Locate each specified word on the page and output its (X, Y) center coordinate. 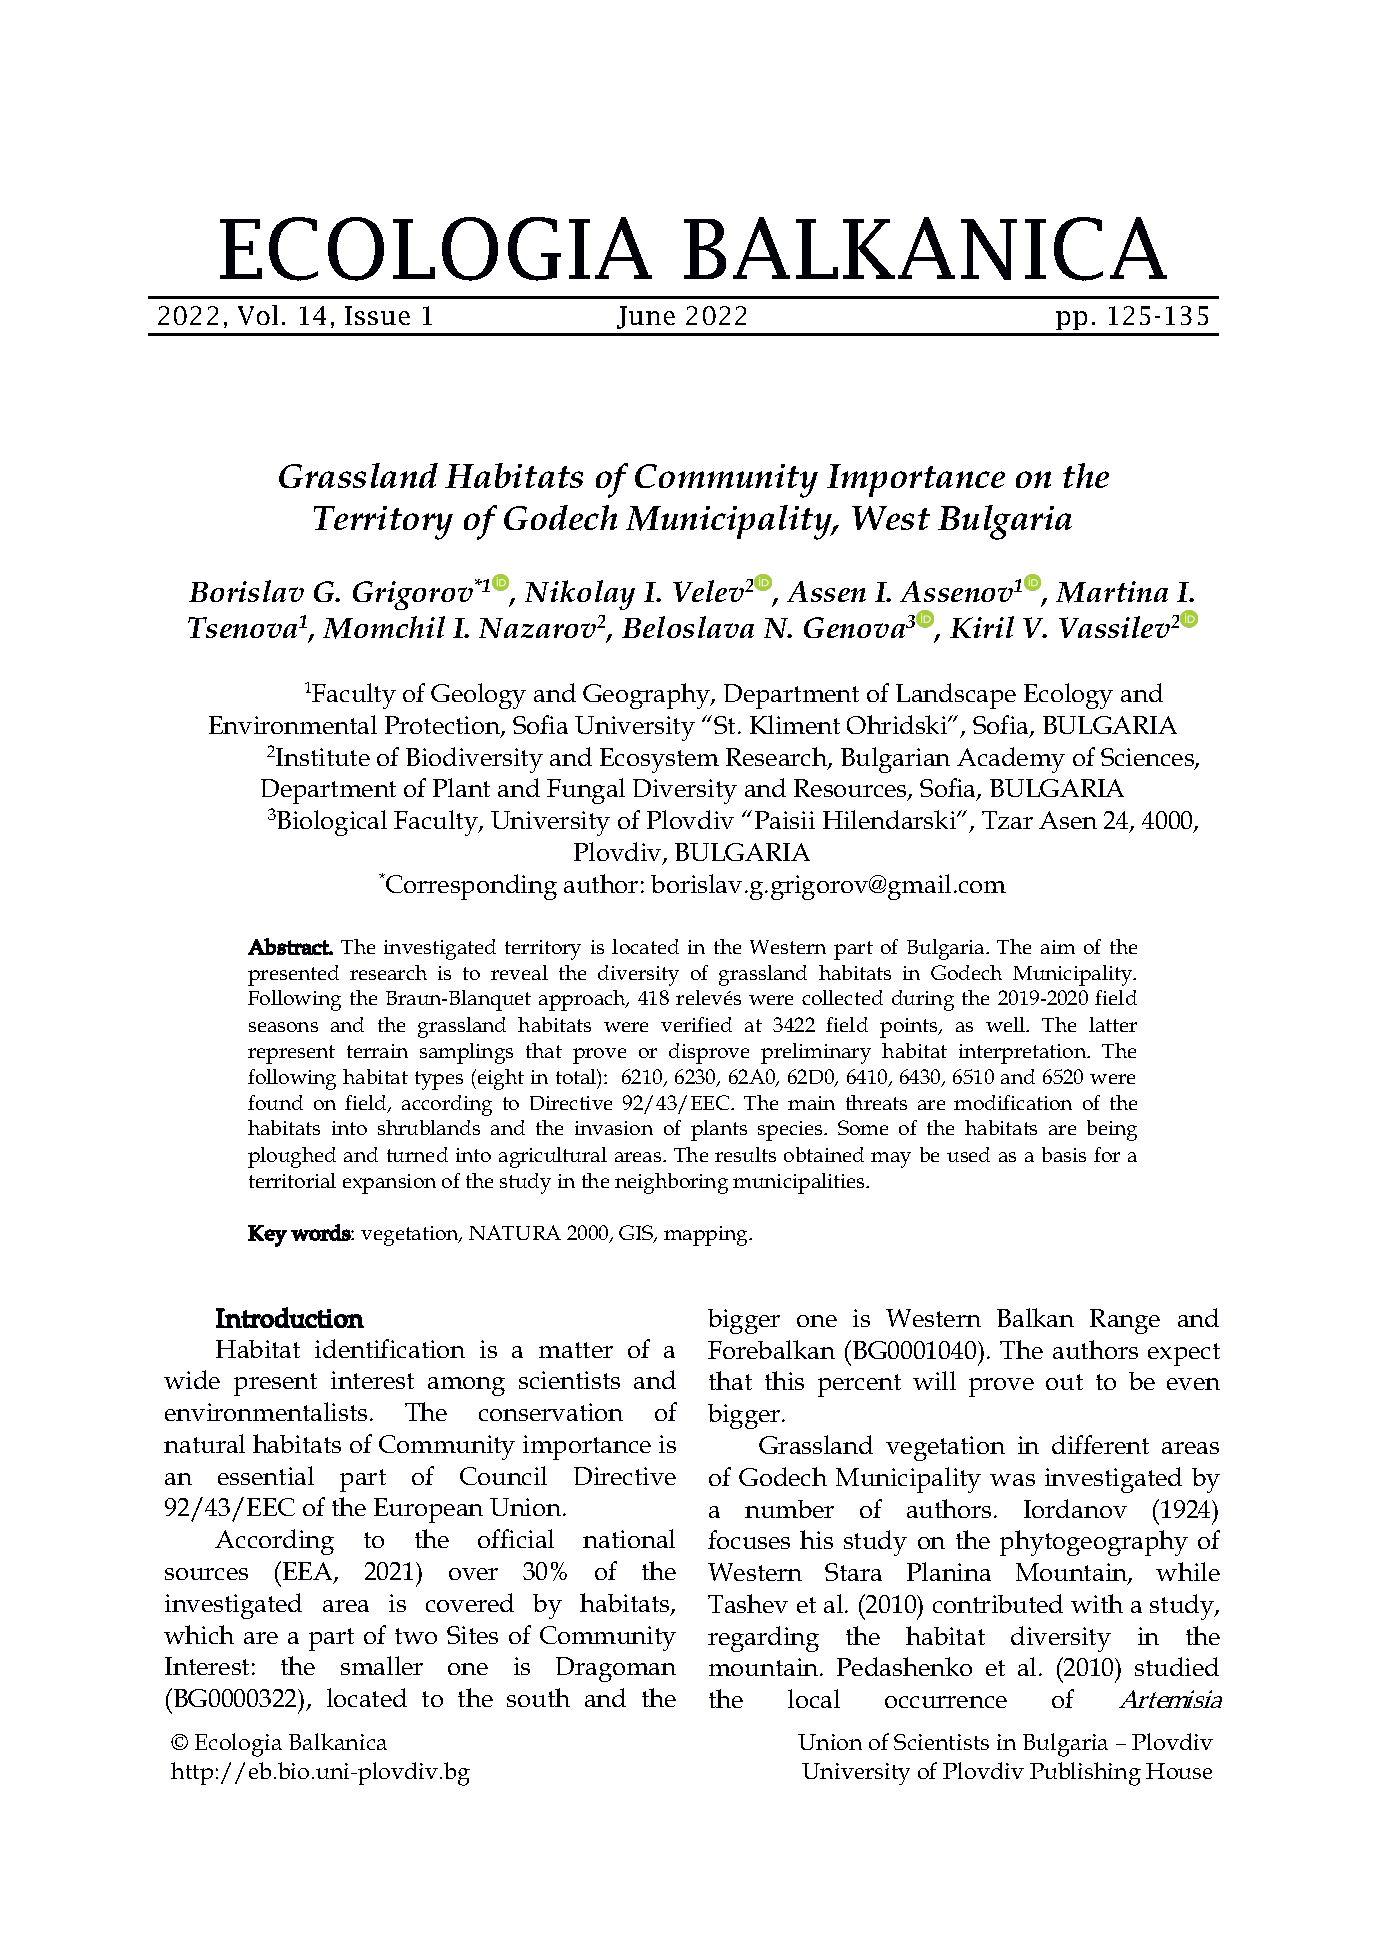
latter (1113, 1024)
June (646, 317)
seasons (283, 1027)
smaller (382, 1665)
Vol (258, 315)
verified (696, 1024)
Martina (1112, 592)
